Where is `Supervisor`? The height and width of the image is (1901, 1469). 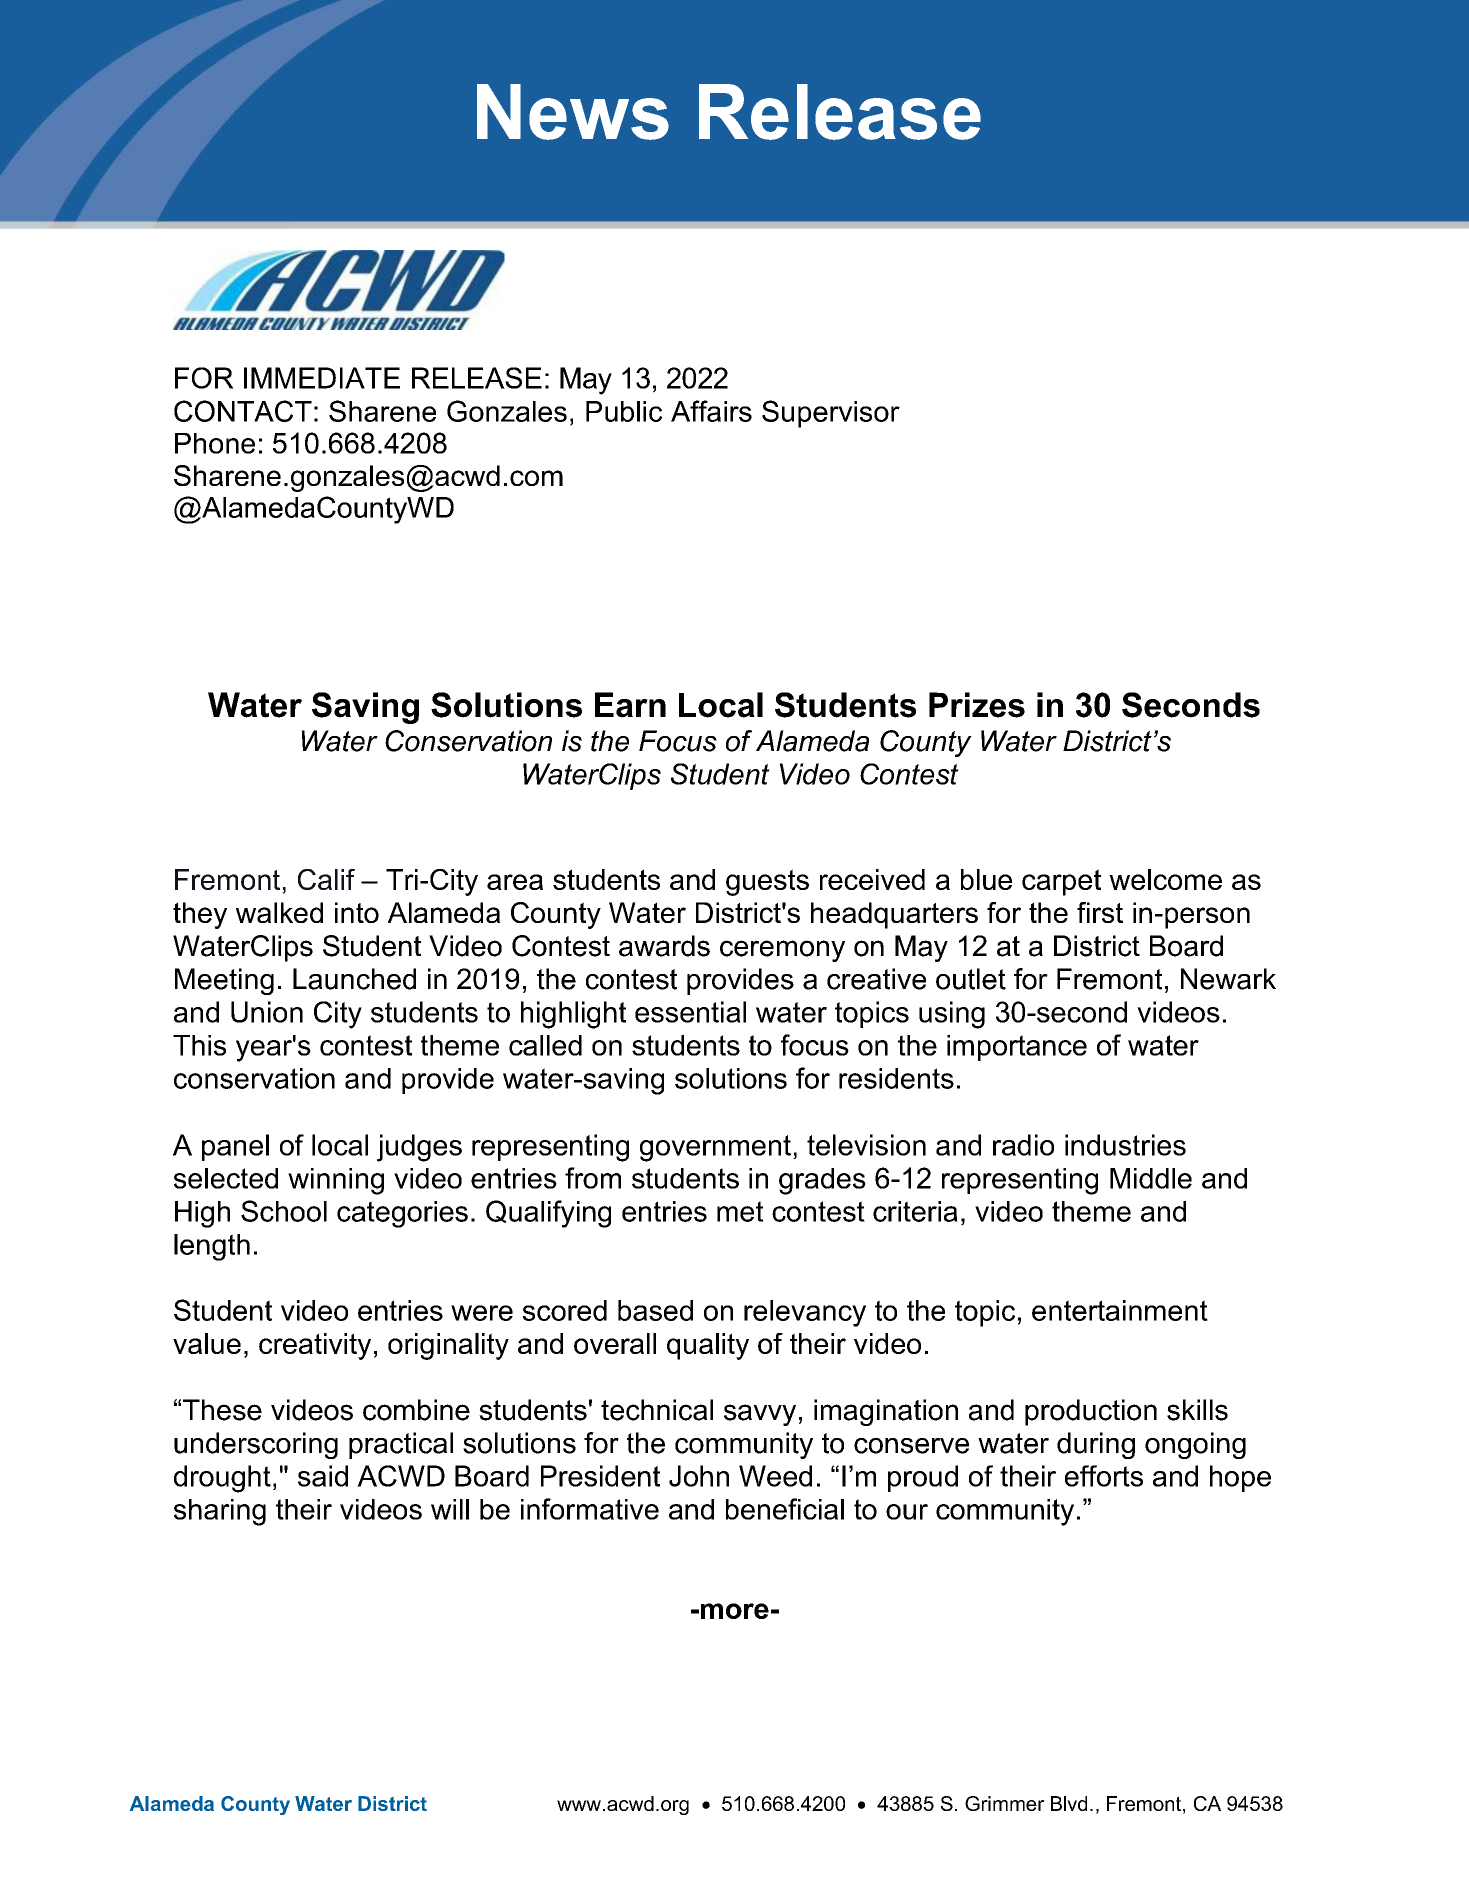 Supervisor is located at coordinates (831, 414).
